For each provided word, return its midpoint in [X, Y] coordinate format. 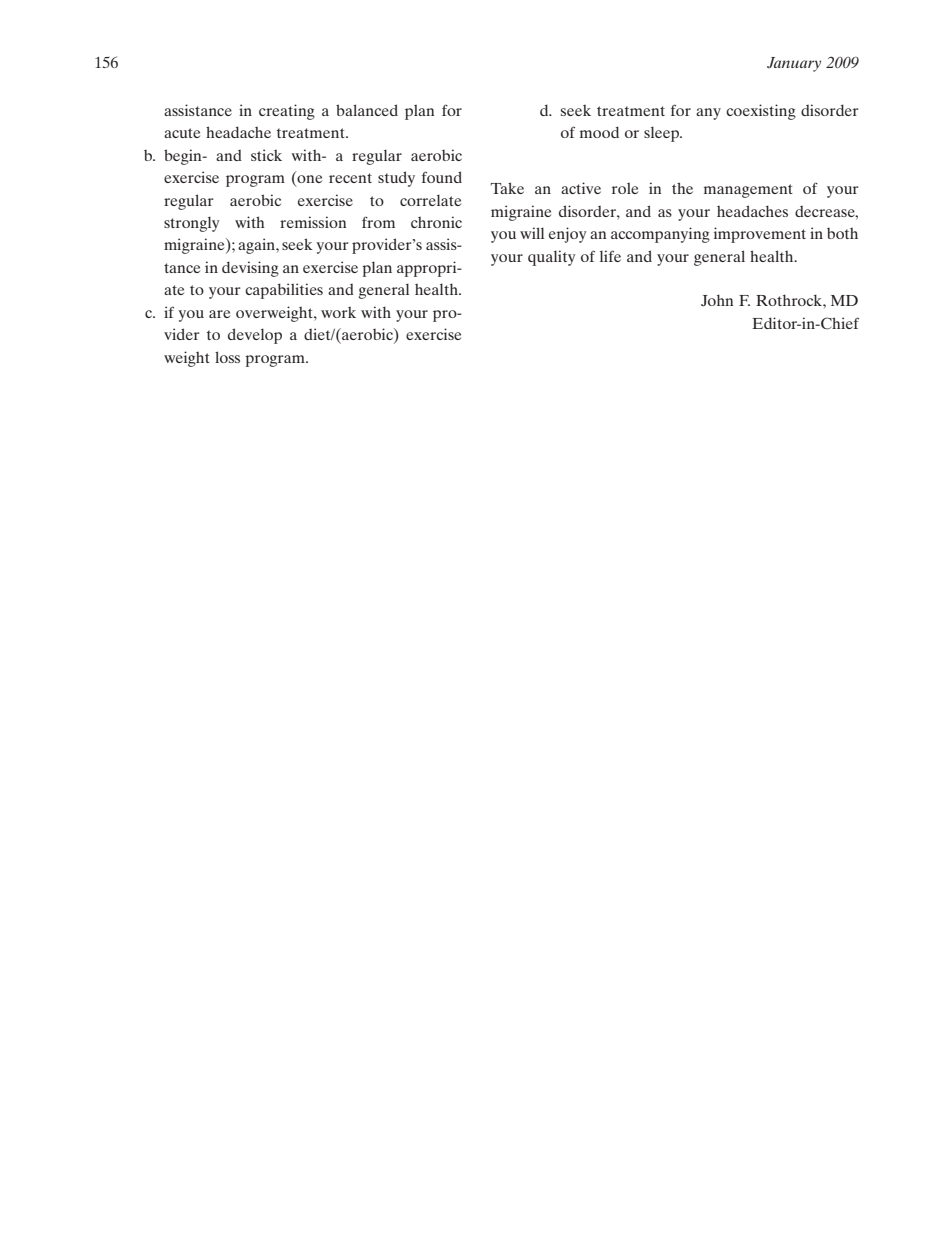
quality [551, 258]
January [794, 64]
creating [287, 112]
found [442, 177]
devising [250, 269]
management [748, 191]
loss [227, 357]
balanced [367, 110]
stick [266, 155]
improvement [760, 235]
